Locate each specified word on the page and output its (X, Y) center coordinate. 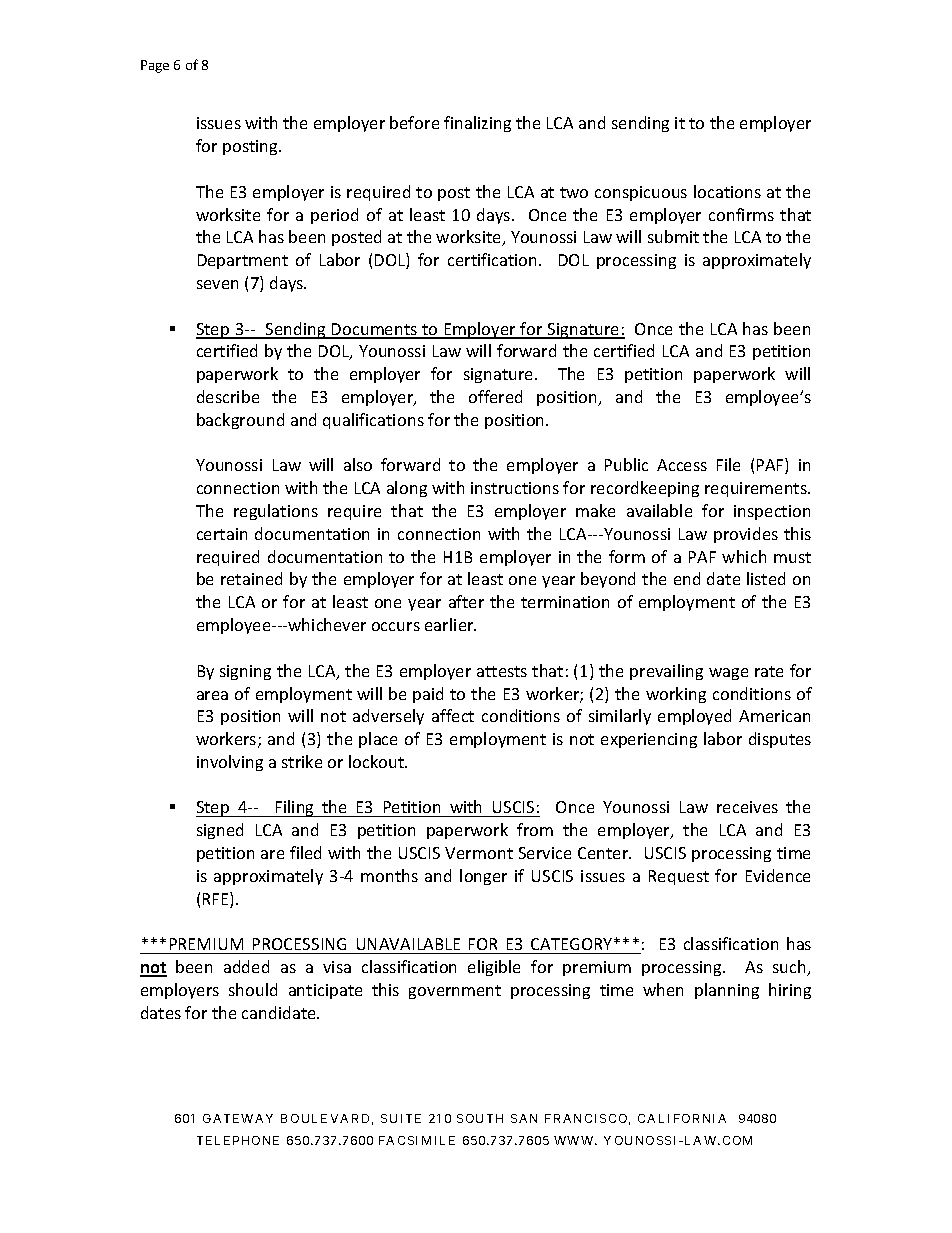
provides (746, 535)
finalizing (477, 124)
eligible (494, 968)
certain (222, 534)
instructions (515, 488)
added (246, 966)
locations (727, 191)
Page (155, 66)
